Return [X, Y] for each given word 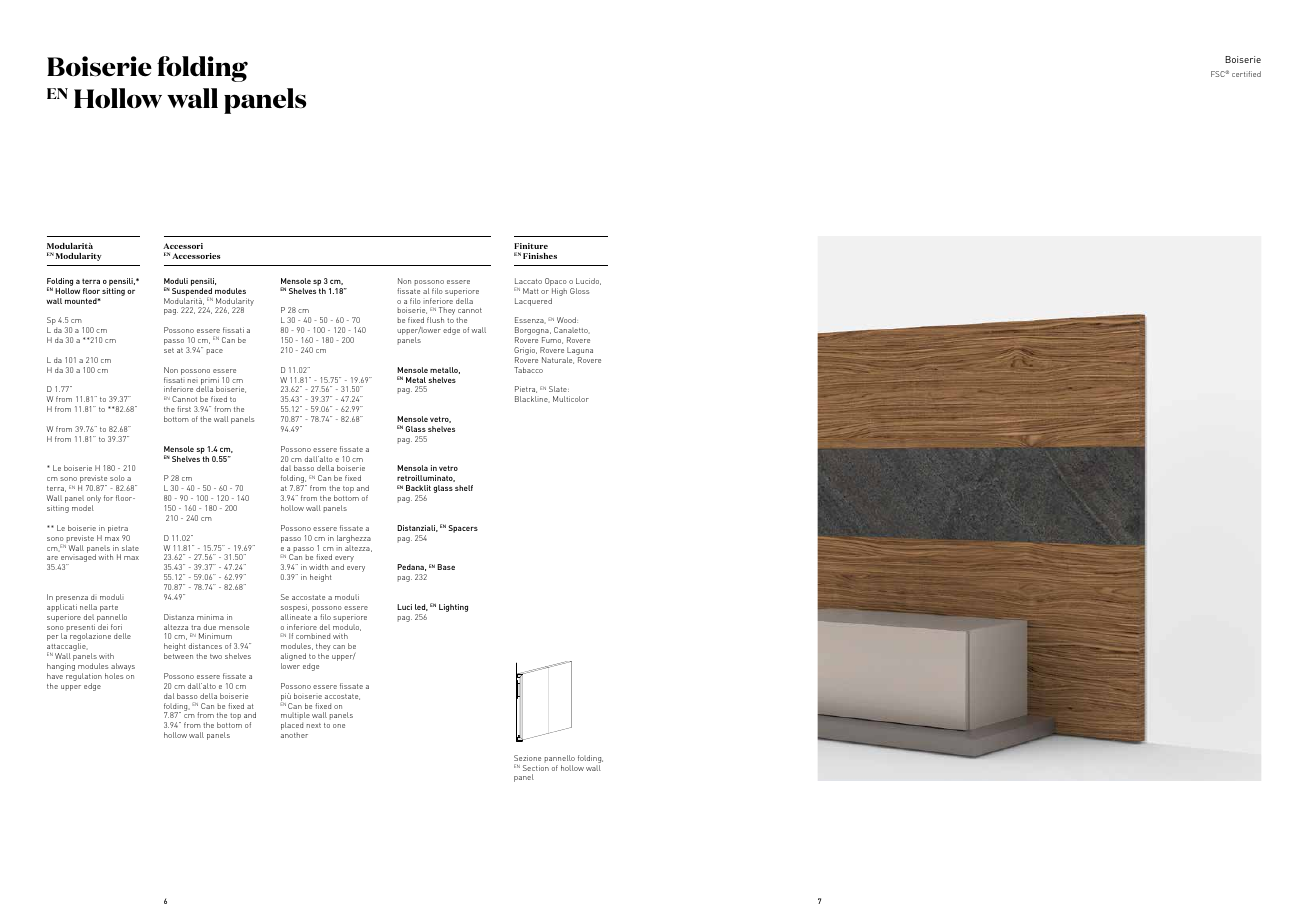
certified [1246, 74]
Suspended [192, 293]
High [559, 293]
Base [446, 567]
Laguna [580, 352]
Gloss [580, 291]
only [93, 500]
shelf [464, 488]
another [294, 735]
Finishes [540, 256]
